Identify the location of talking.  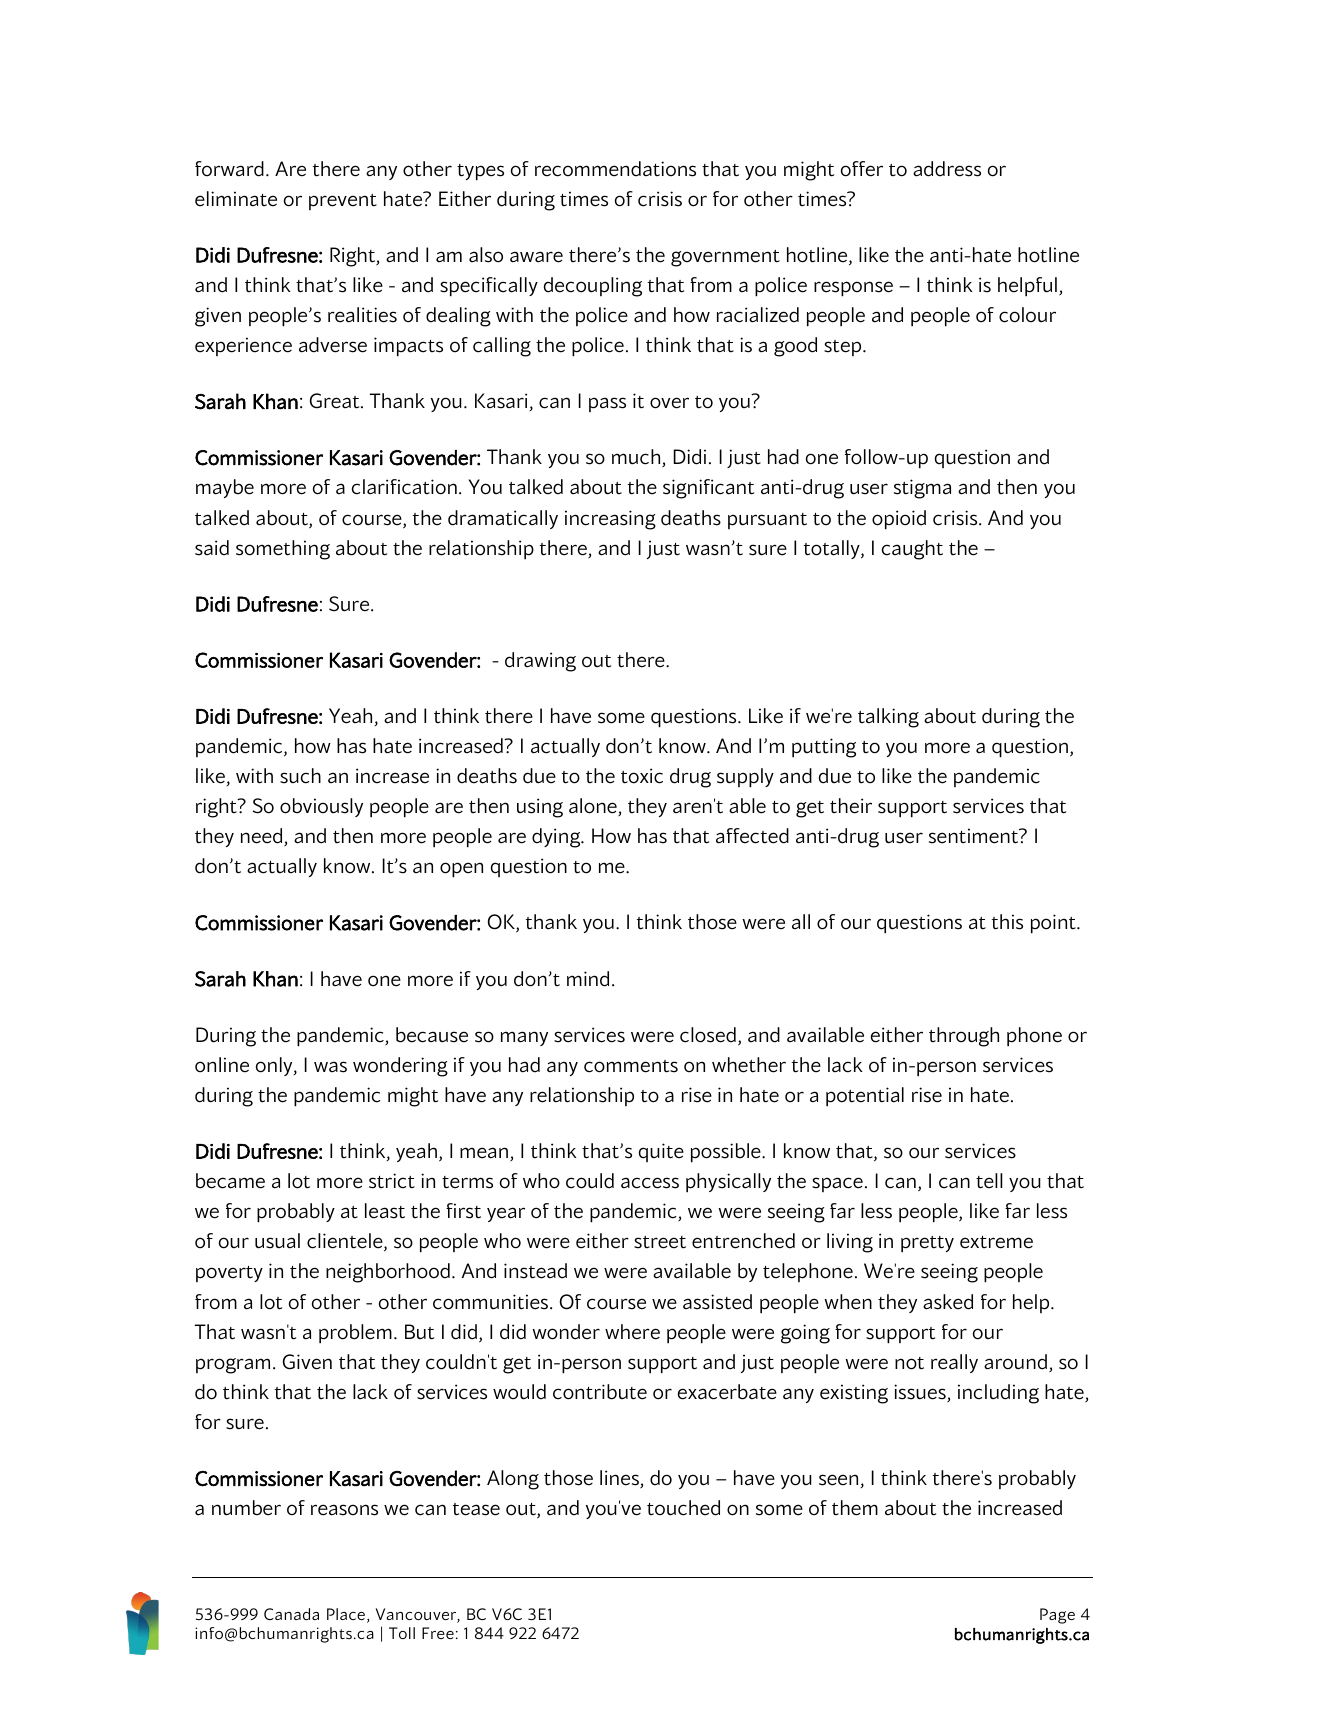
(888, 718).
